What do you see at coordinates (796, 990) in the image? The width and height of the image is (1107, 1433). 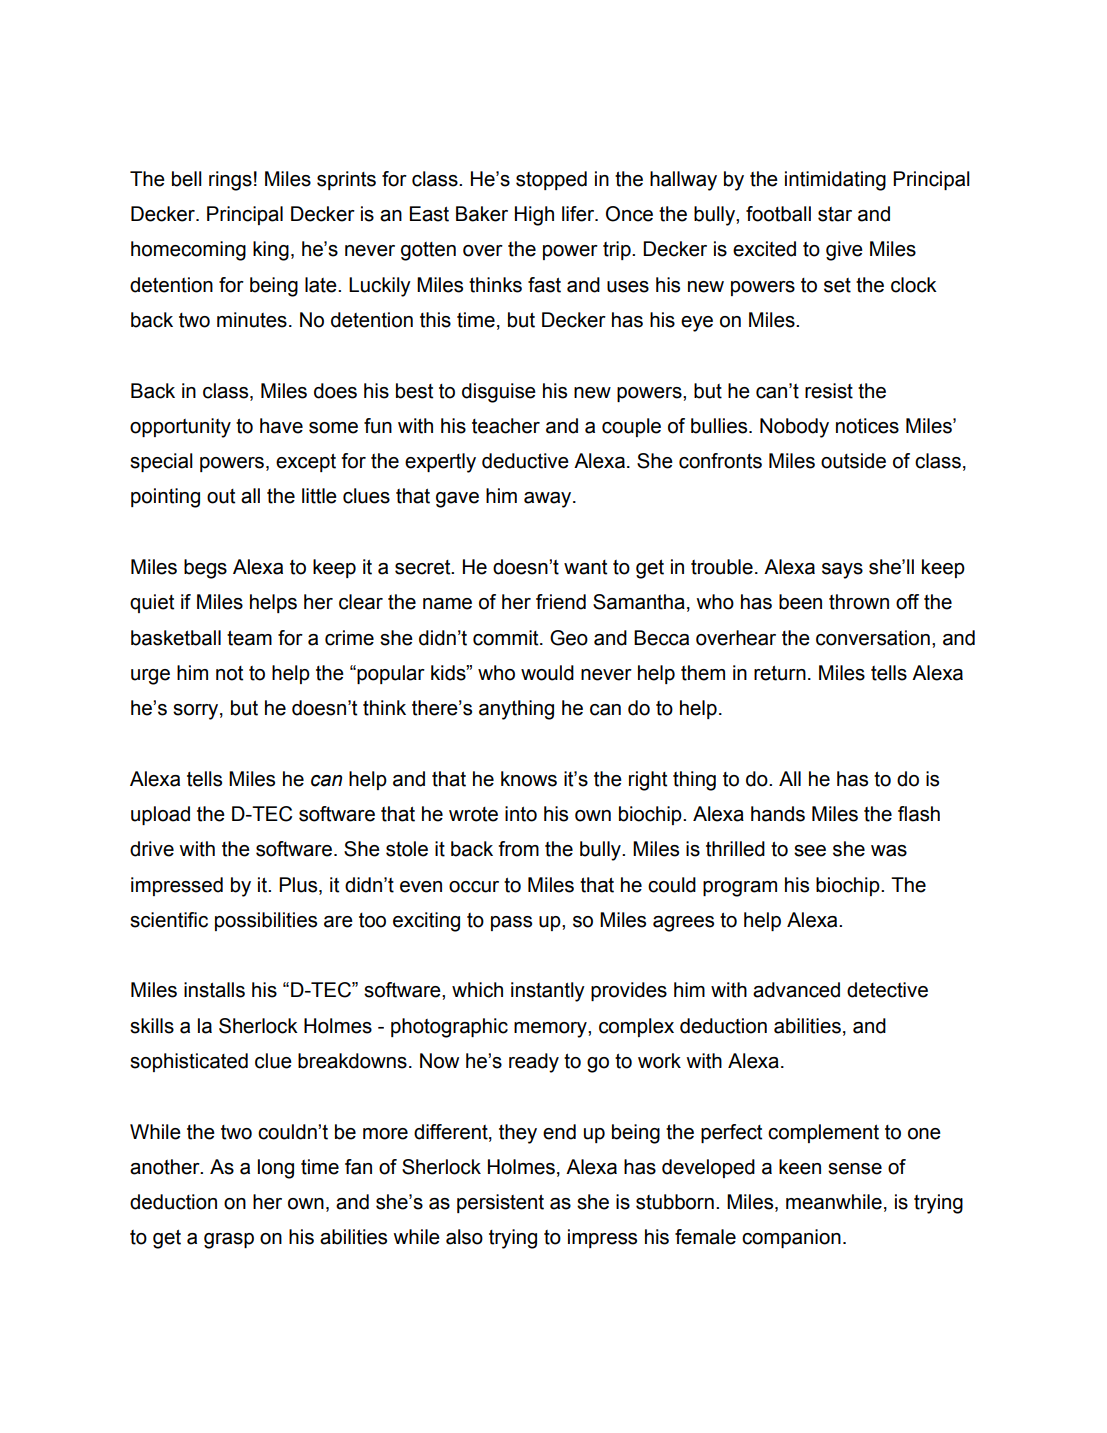 I see `advanced` at bounding box center [796, 990].
